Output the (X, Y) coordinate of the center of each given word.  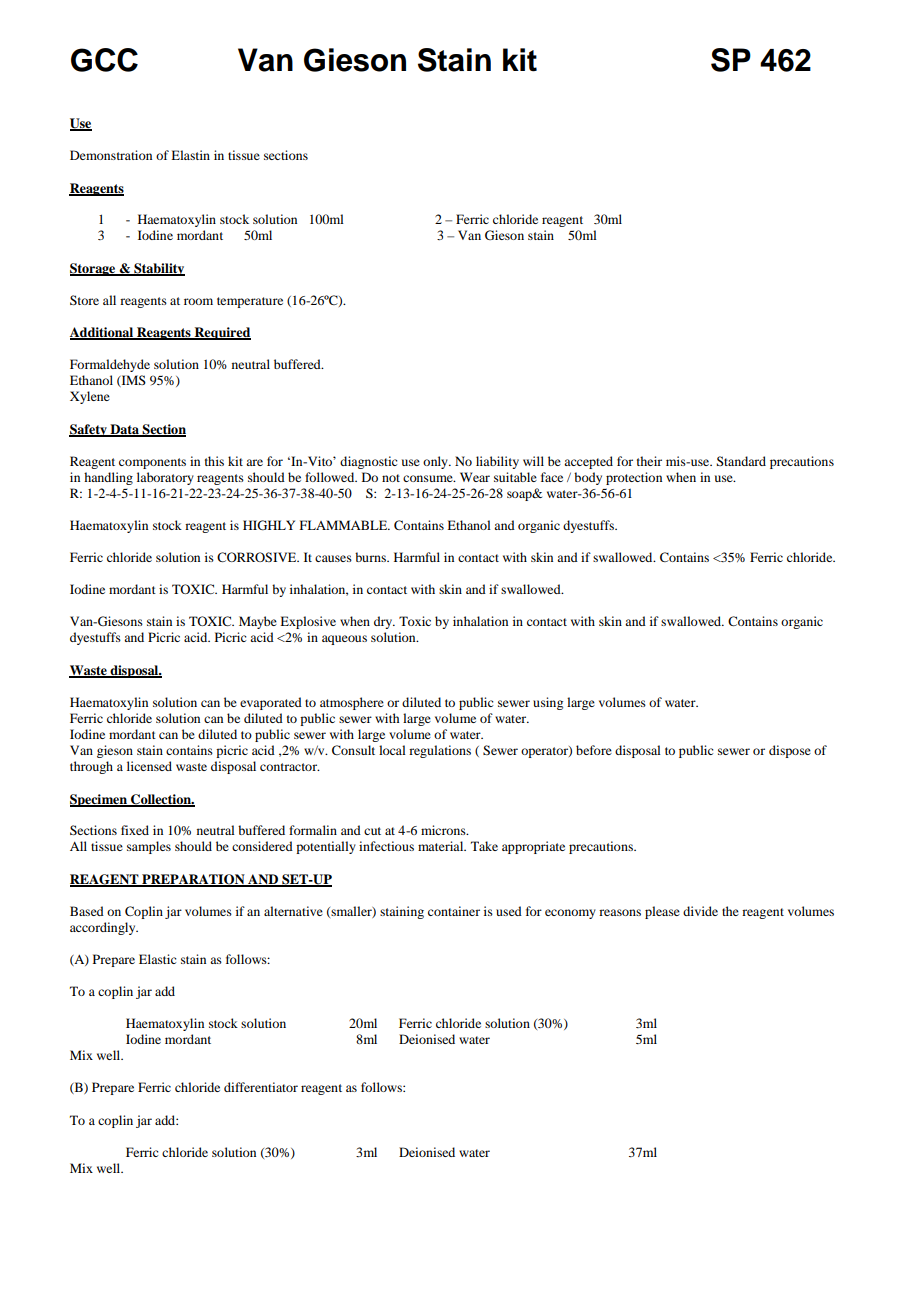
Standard (741, 461)
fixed (135, 830)
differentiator (261, 1087)
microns (444, 830)
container (454, 911)
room (198, 301)
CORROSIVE (258, 557)
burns (371, 557)
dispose (790, 751)
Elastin (190, 155)
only (436, 462)
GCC (104, 60)
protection (634, 478)
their (649, 461)
